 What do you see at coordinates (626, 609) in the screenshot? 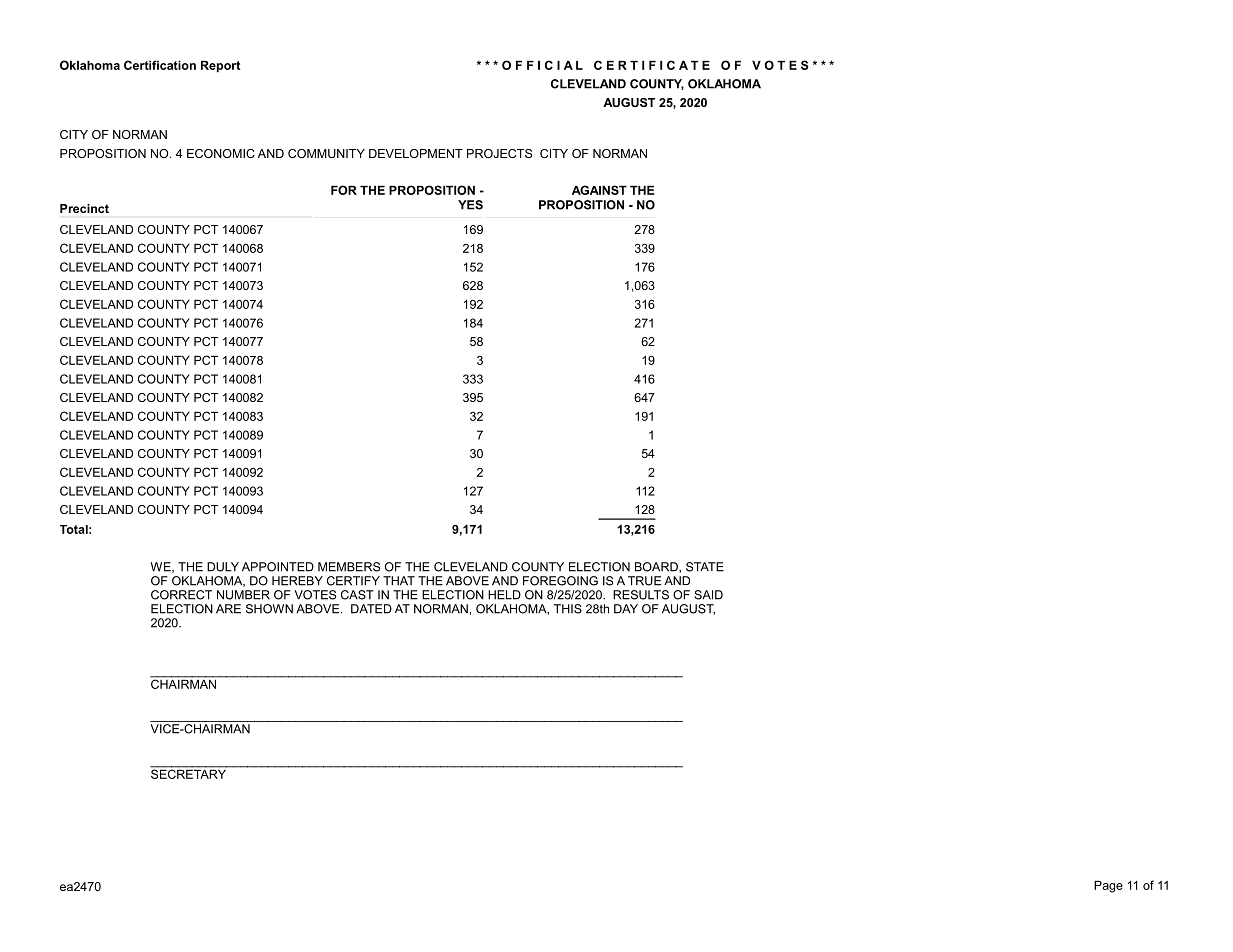
I see `DAY` at bounding box center [626, 609].
